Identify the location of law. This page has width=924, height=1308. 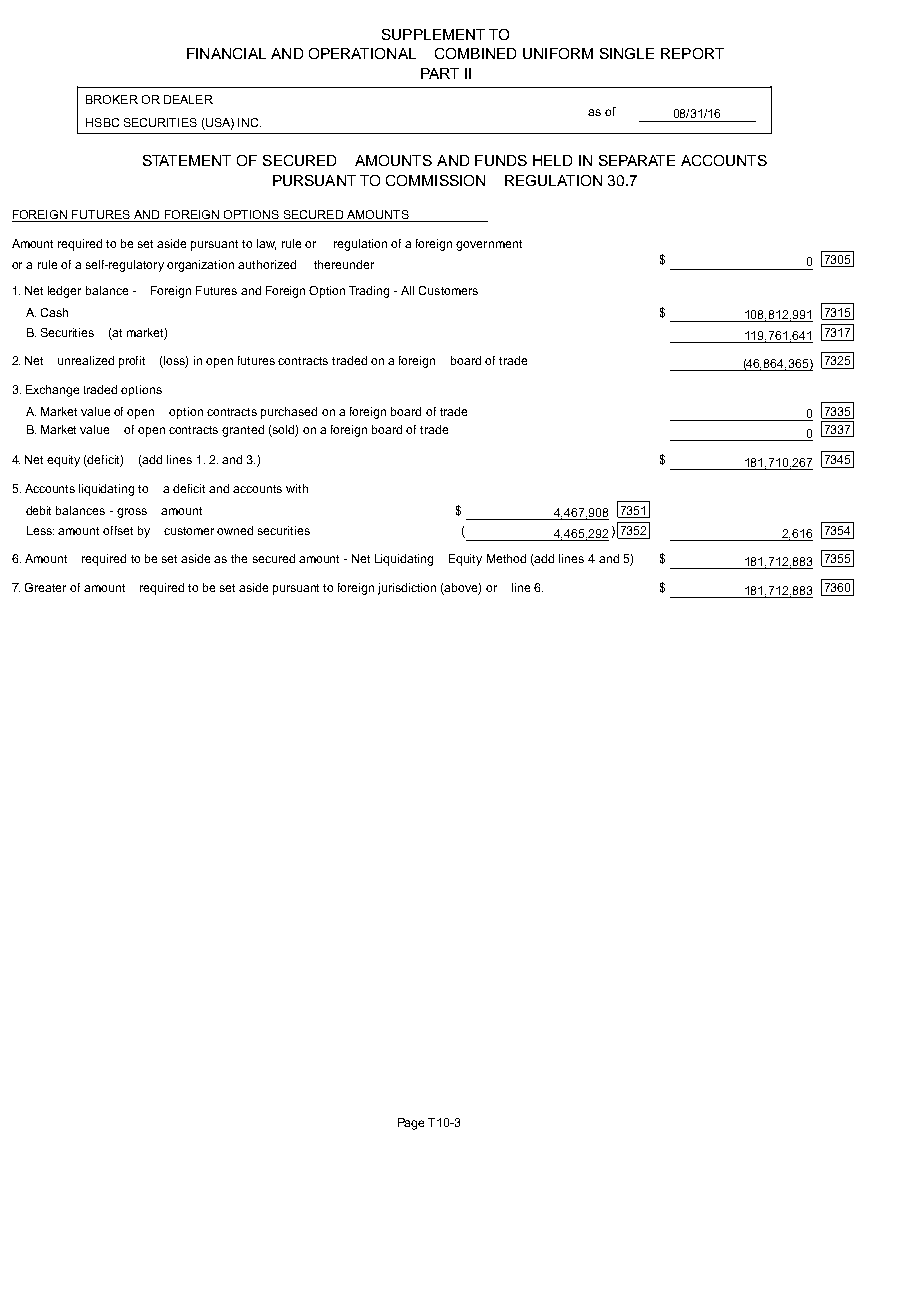
(266, 244).
